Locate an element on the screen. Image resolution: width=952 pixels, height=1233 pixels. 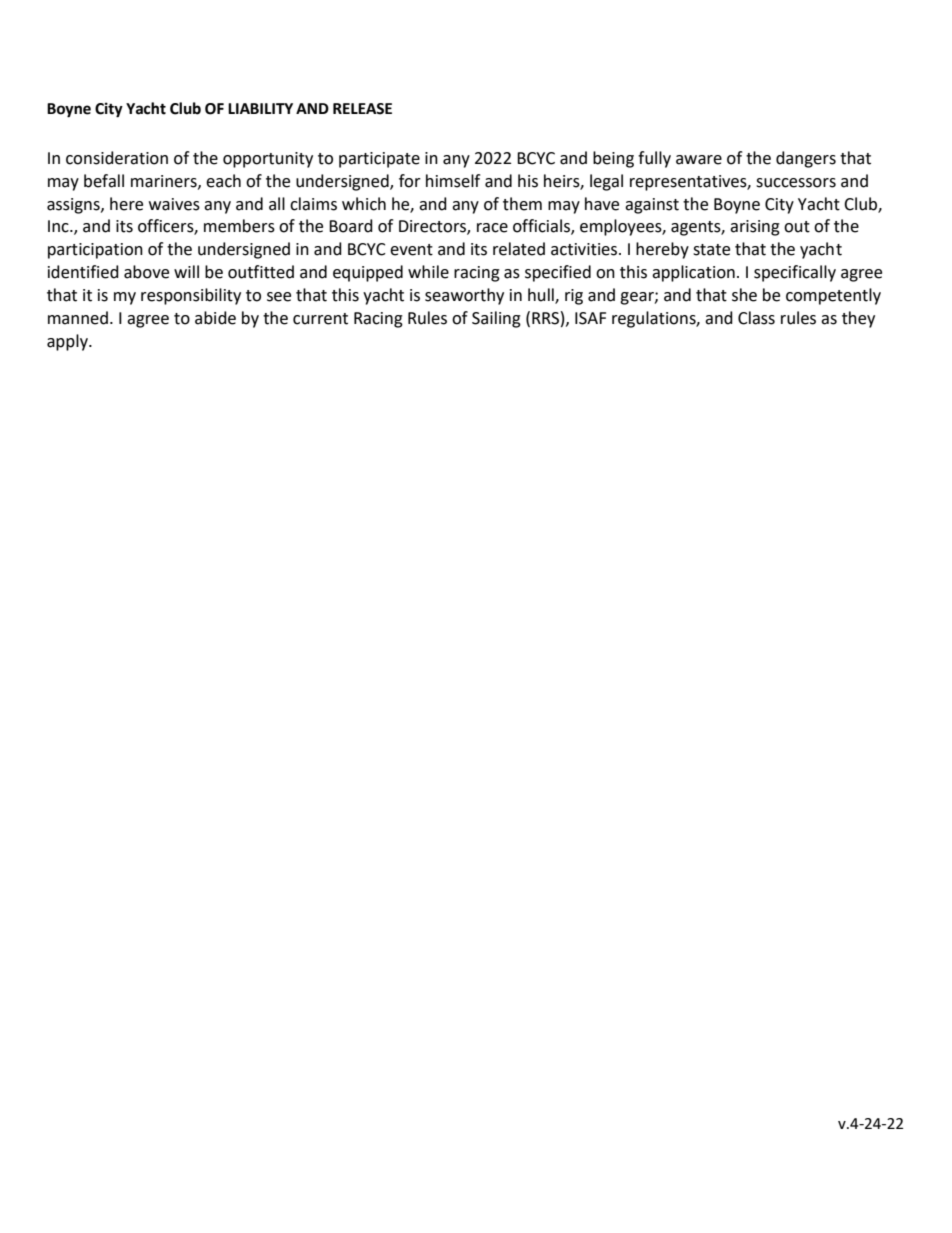
arising is located at coordinates (755, 228).
